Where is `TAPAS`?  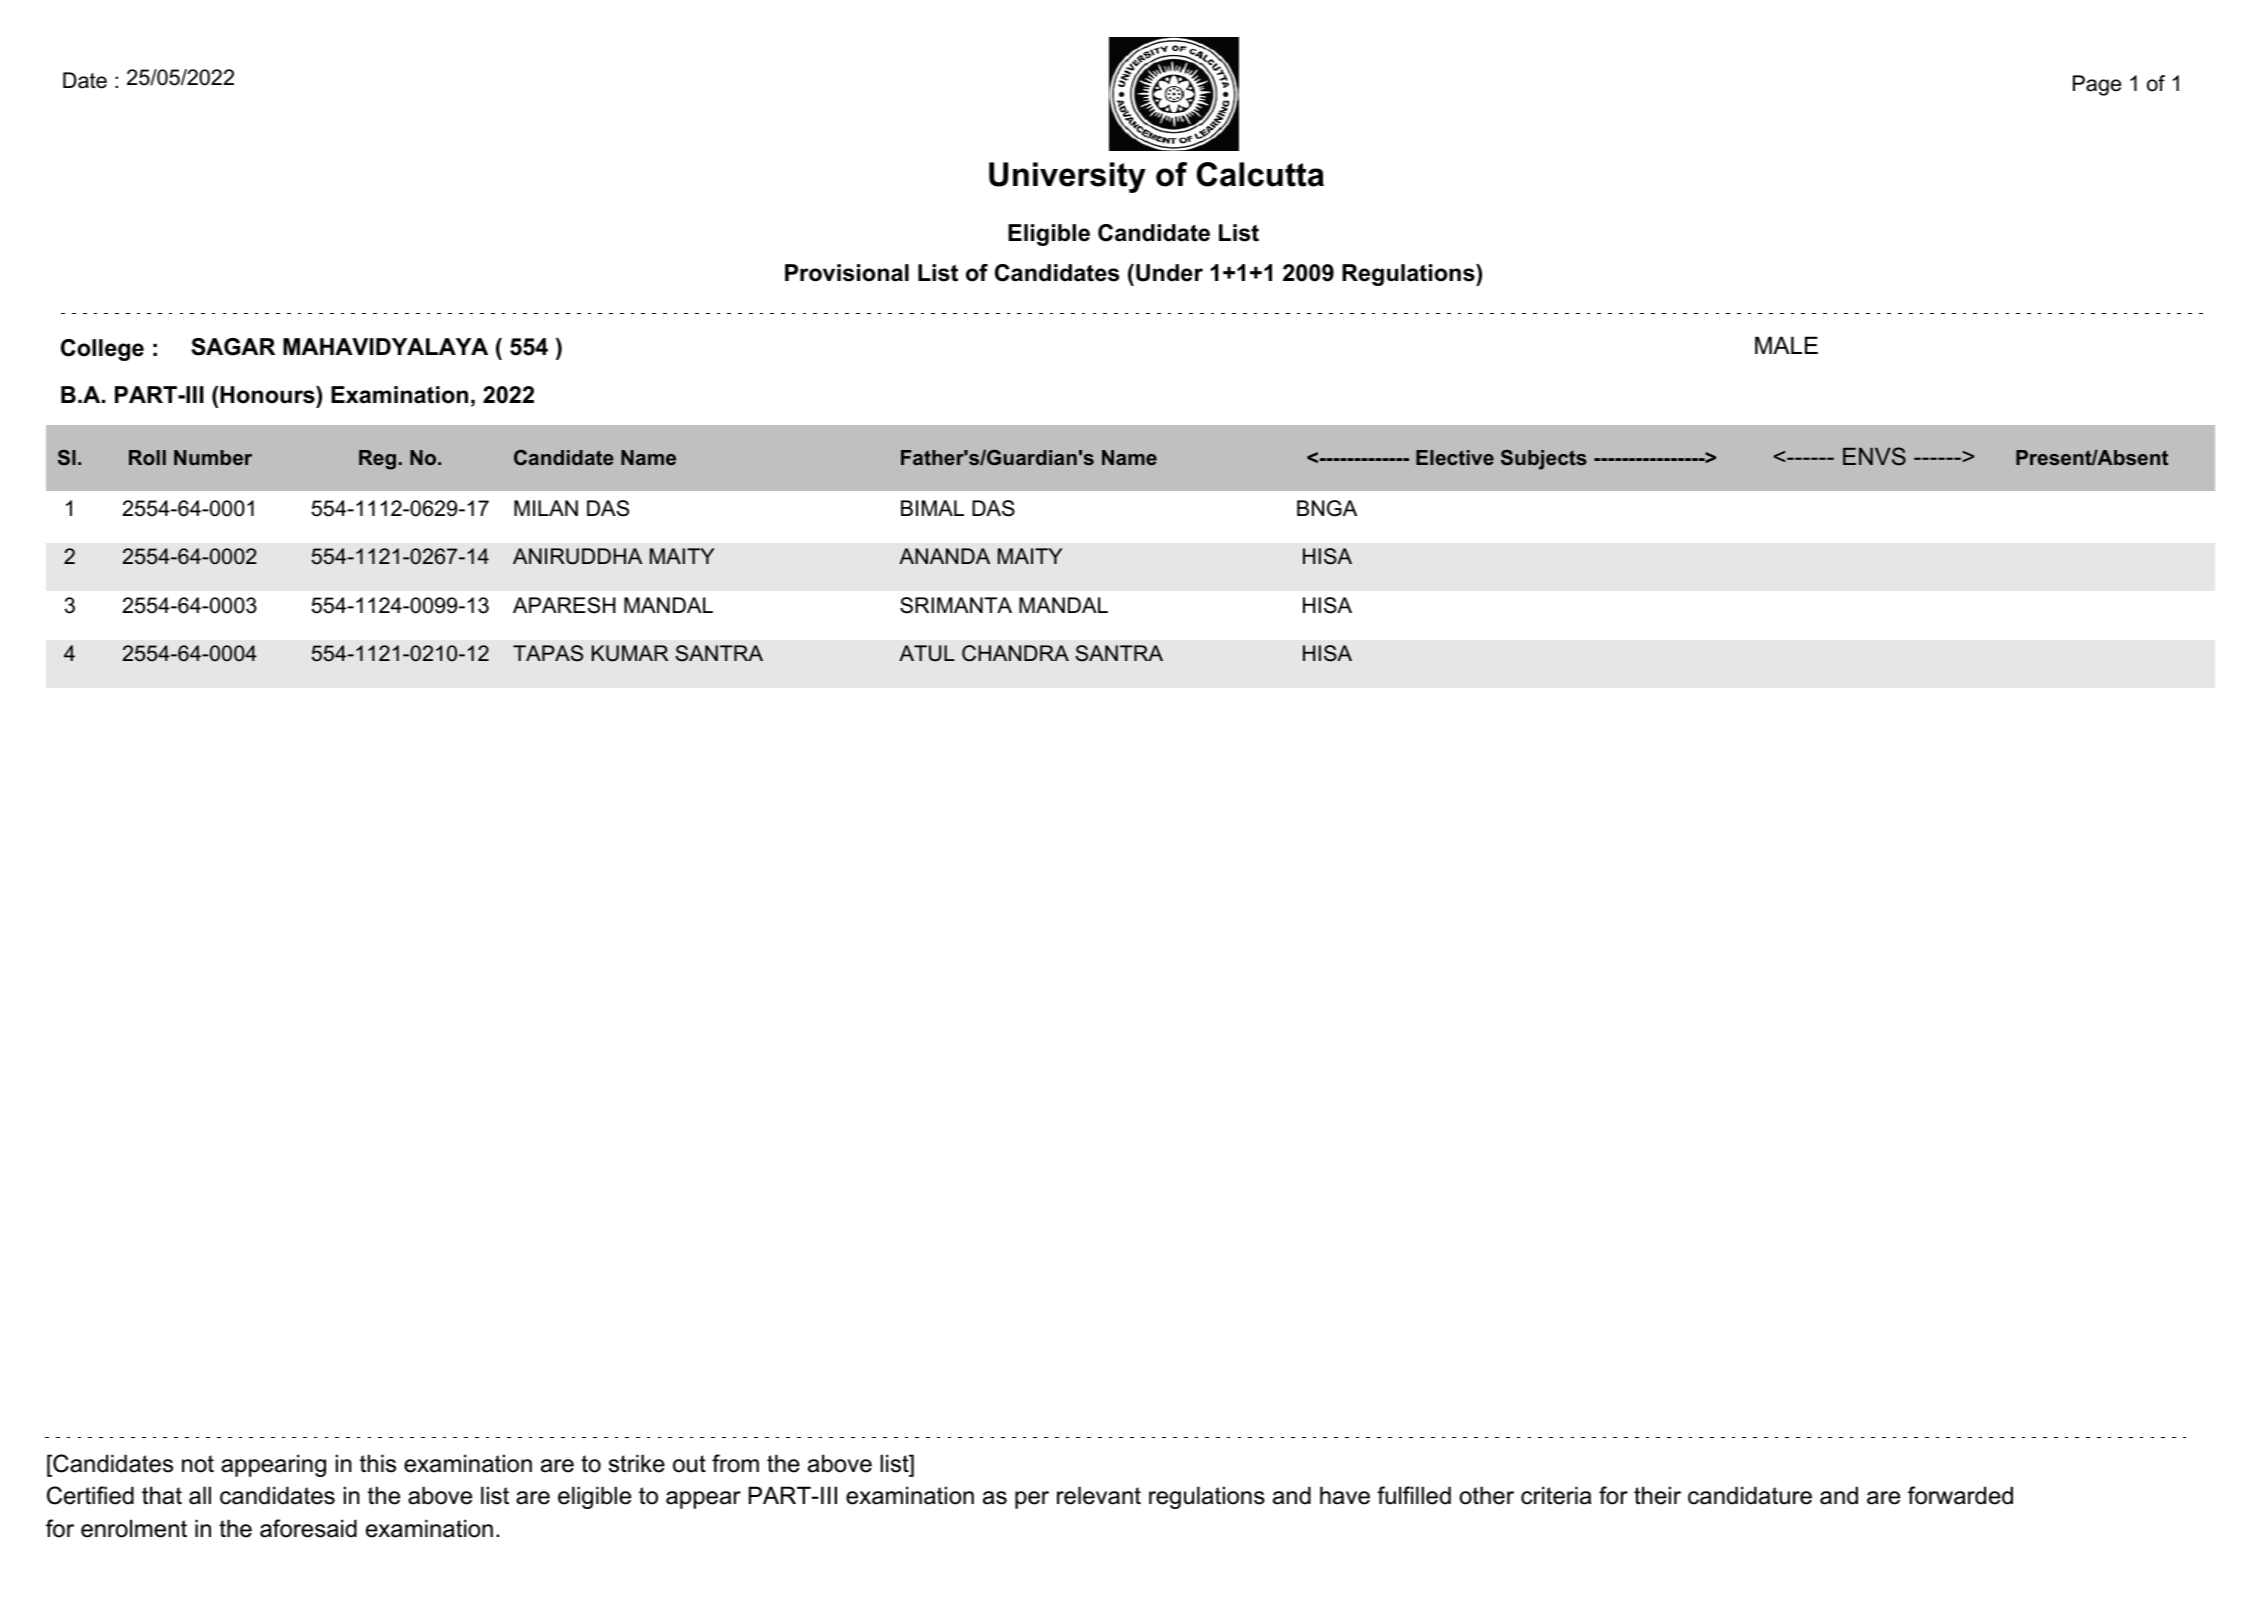 TAPAS is located at coordinates (548, 653).
